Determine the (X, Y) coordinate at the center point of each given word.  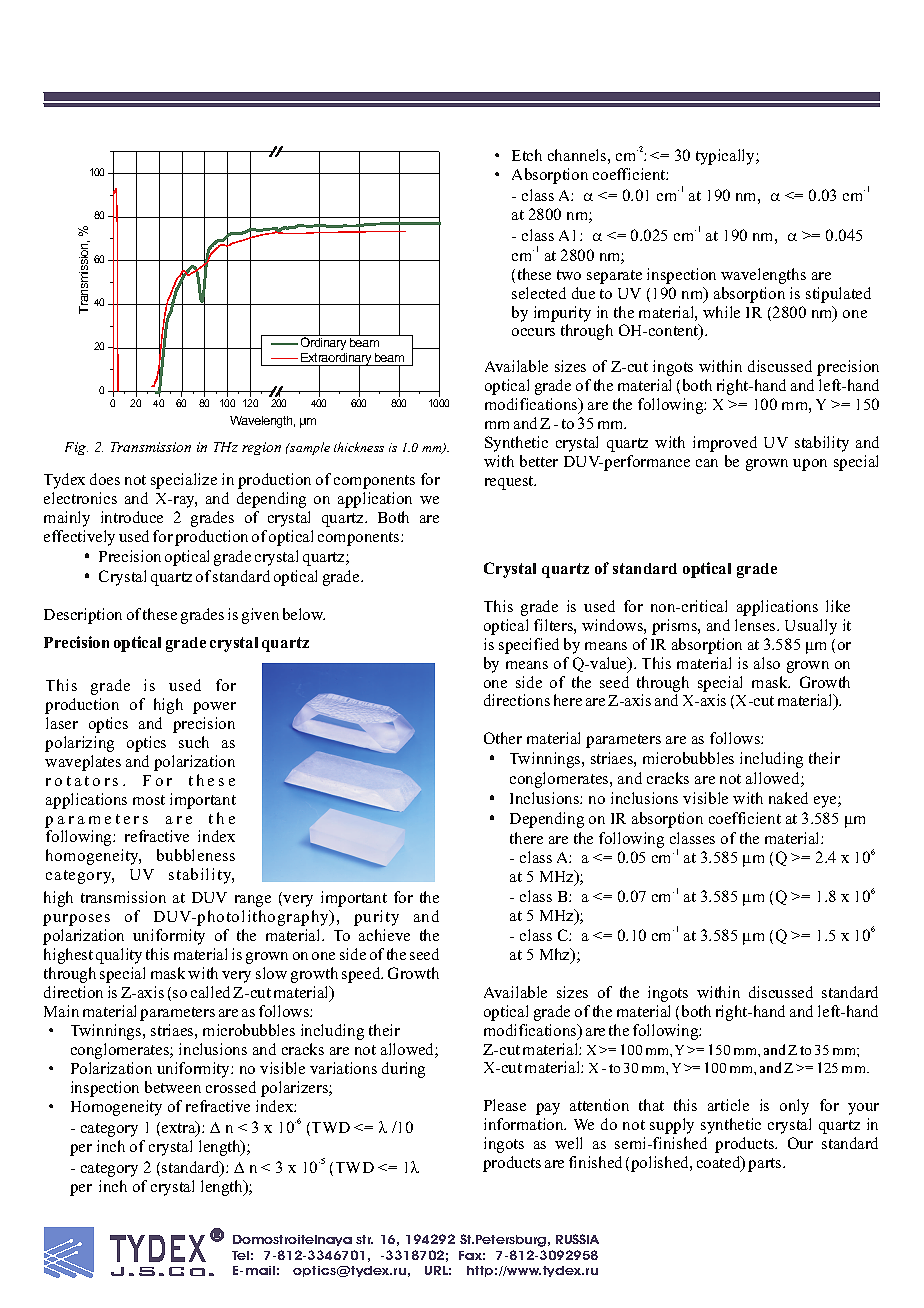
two (569, 275)
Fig (76, 448)
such (194, 742)
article (728, 1105)
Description (83, 616)
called (210, 992)
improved (725, 444)
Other (503, 738)
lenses (756, 625)
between (173, 1087)
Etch (527, 155)
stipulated (838, 295)
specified (529, 646)
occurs (533, 332)
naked (788, 798)
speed (362, 975)
